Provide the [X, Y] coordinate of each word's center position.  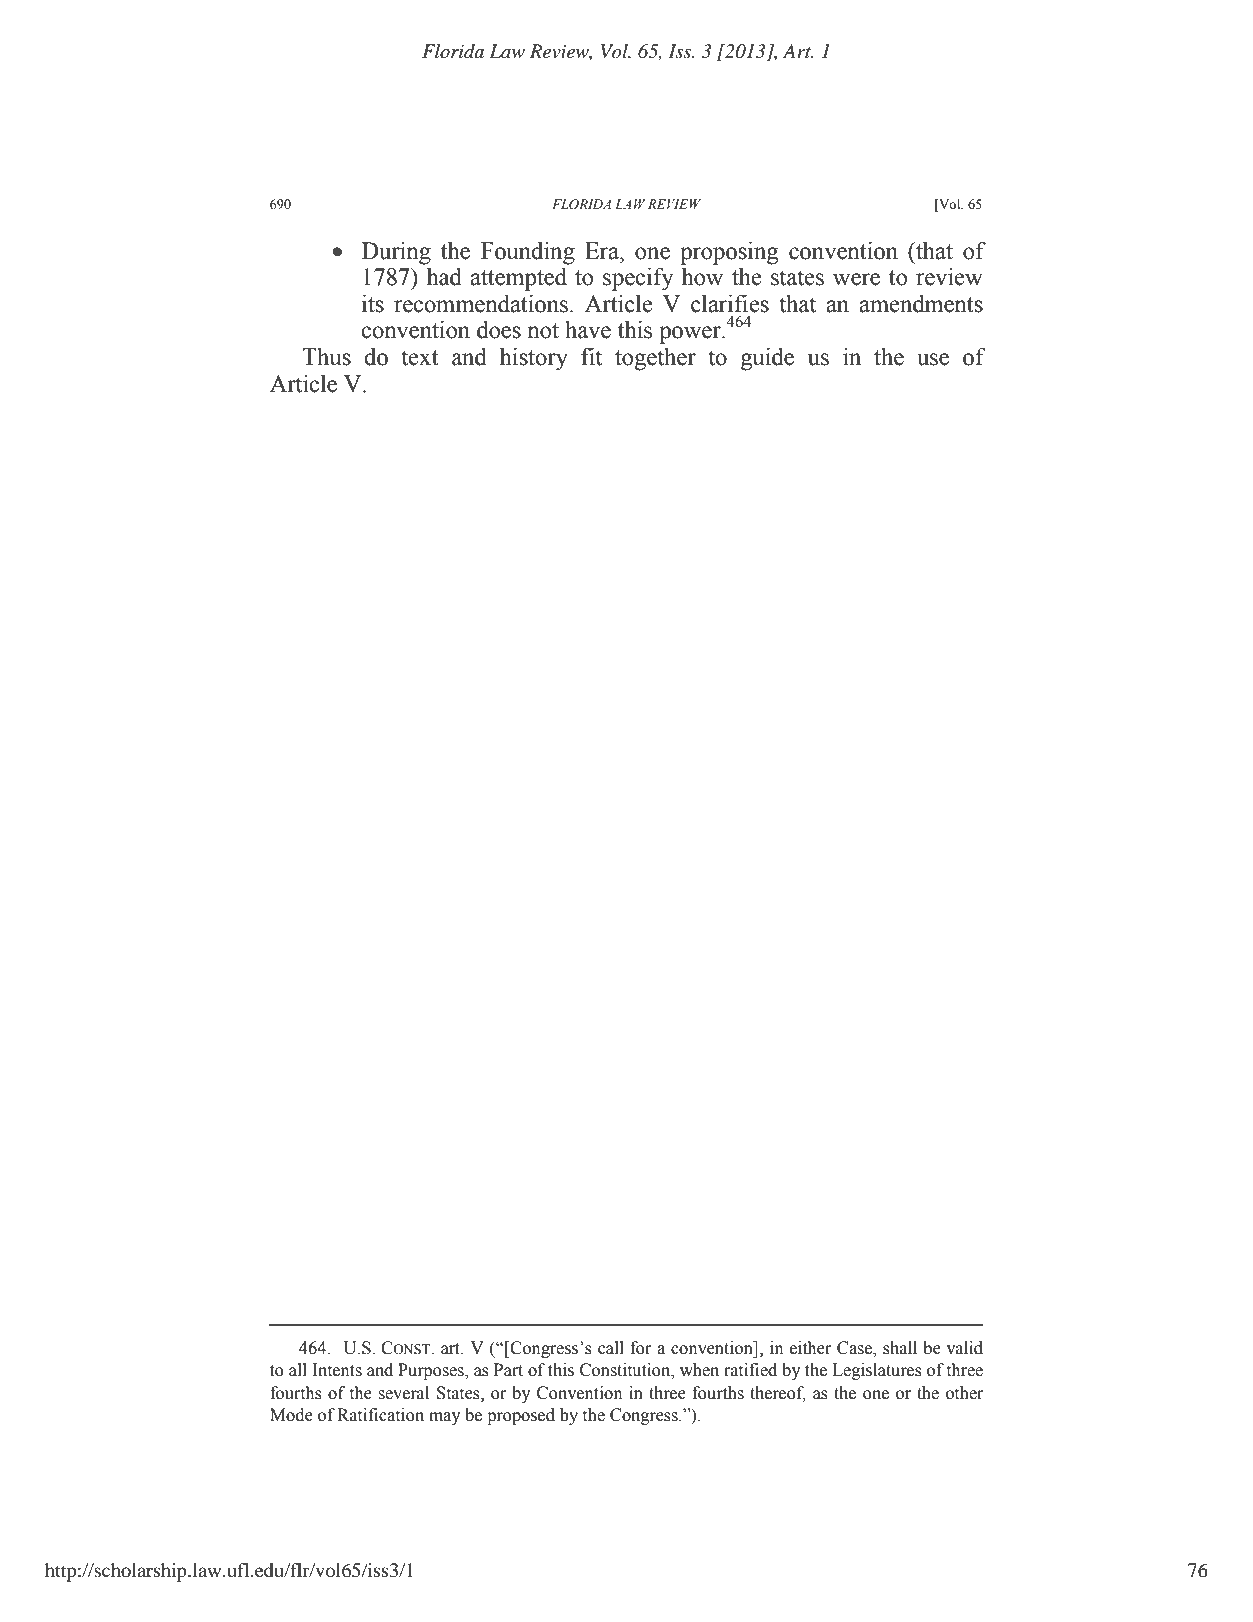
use [933, 359]
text [420, 358]
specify [638, 279]
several [404, 1393]
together [655, 359]
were [856, 279]
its [373, 303]
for [640, 1348]
